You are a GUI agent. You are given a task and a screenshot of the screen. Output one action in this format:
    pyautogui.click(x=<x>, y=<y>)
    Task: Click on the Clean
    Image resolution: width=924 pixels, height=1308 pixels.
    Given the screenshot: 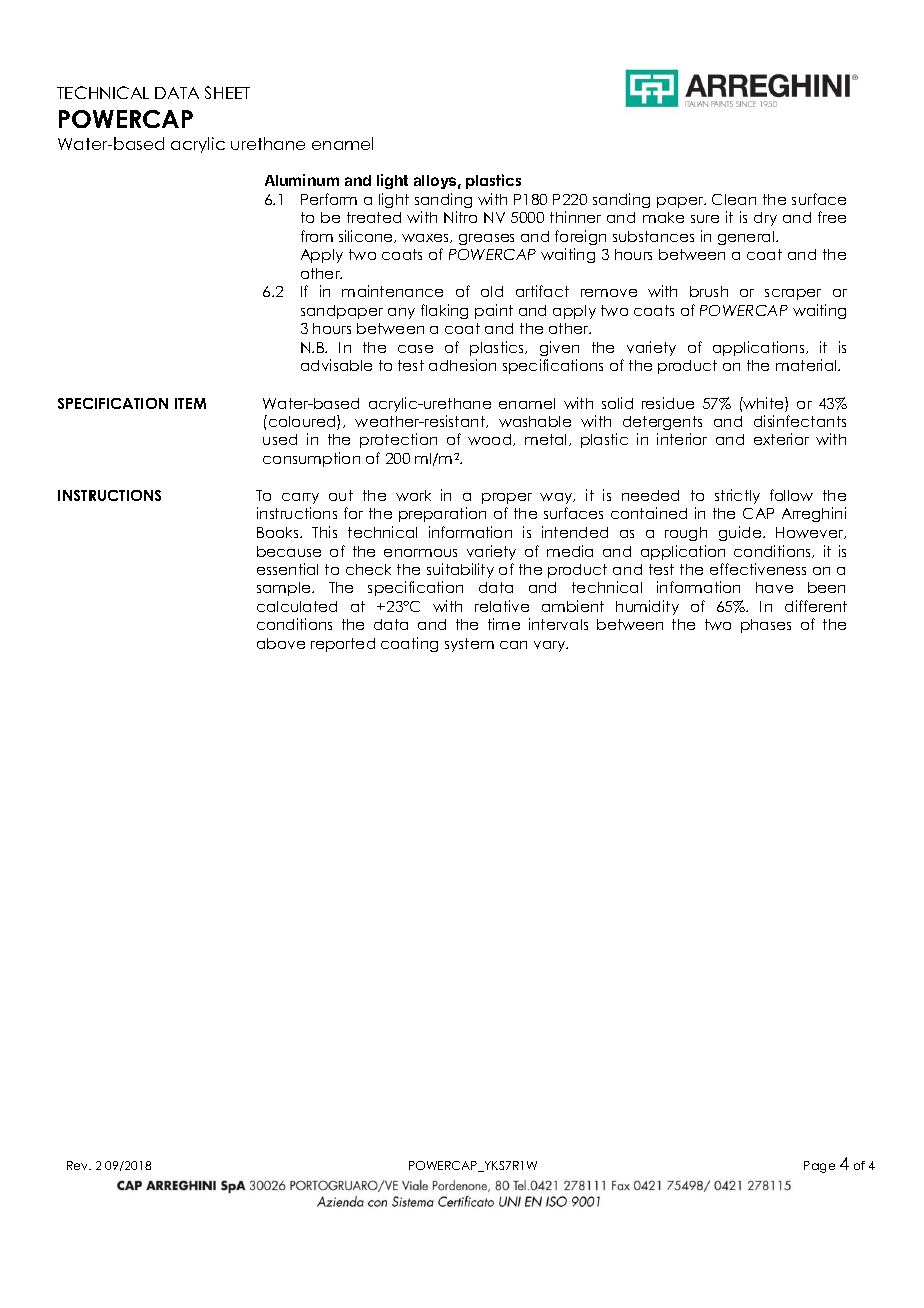 What is the action you would take?
    pyautogui.click(x=734, y=199)
